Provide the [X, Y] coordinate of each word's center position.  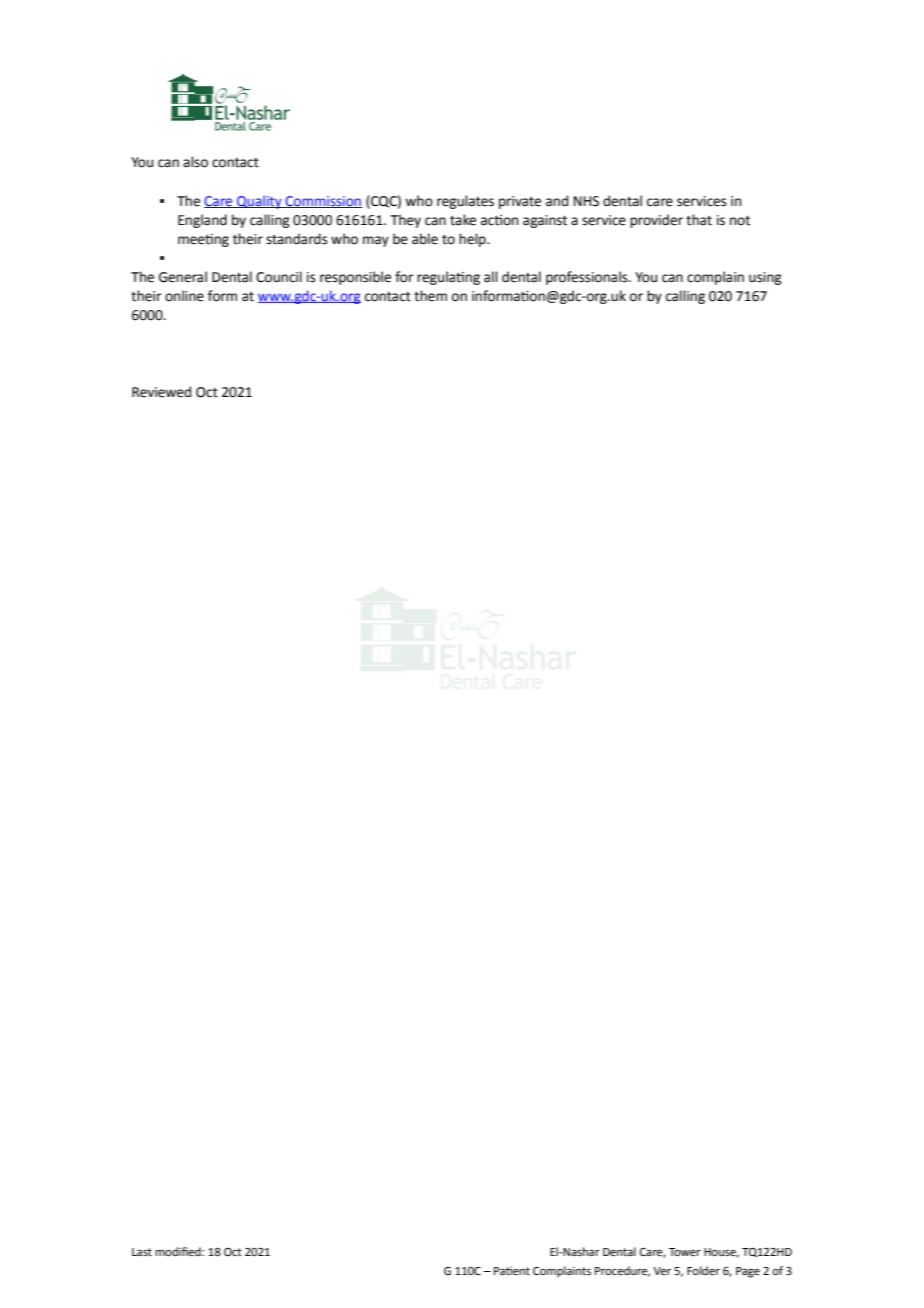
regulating [448, 278]
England [202, 221]
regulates [465, 202]
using [765, 278]
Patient [512, 1270]
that [699, 220]
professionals [588, 278]
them [430, 296]
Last [142, 1252]
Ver [662, 1271]
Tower [685, 1252]
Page [748, 1272]
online [184, 296]
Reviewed [161, 392]
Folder [703, 1271]
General [183, 277]
